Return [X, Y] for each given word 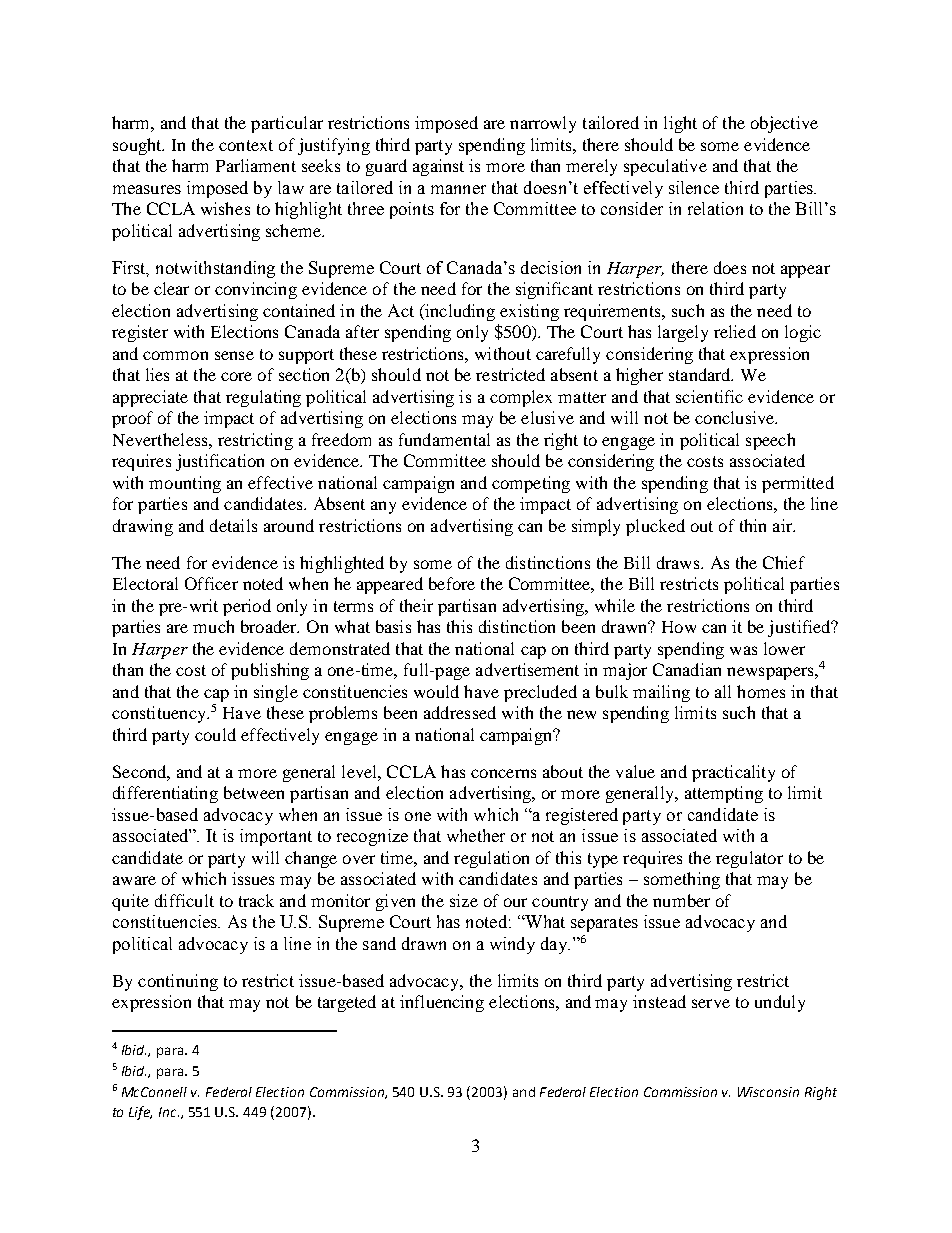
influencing [442, 1003]
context [246, 145]
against [438, 167]
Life [140, 1113]
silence [694, 187]
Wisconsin [768, 1092]
